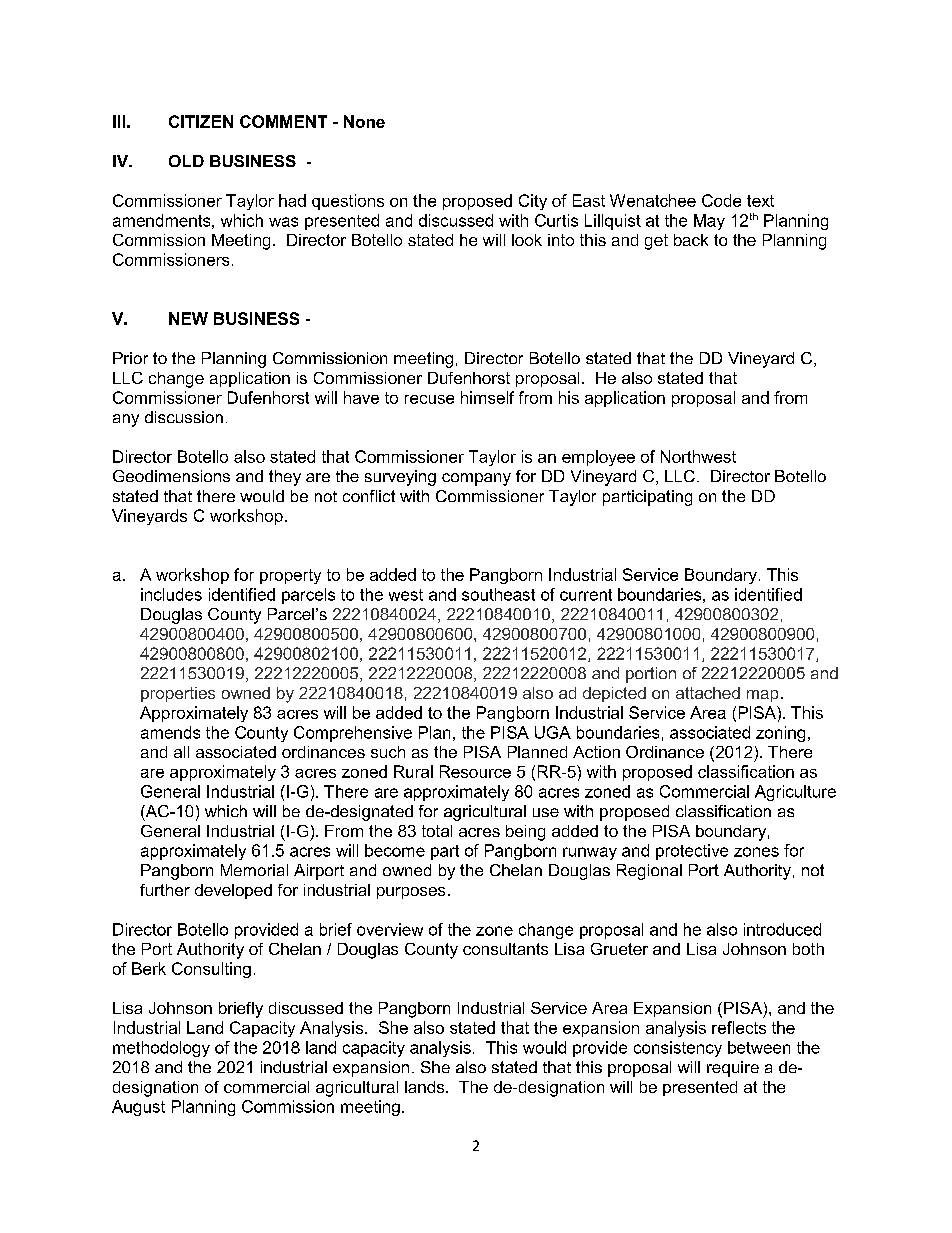  What do you see at coordinates (475, 771) in the screenshot?
I see `Resource` at bounding box center [475, 771].
